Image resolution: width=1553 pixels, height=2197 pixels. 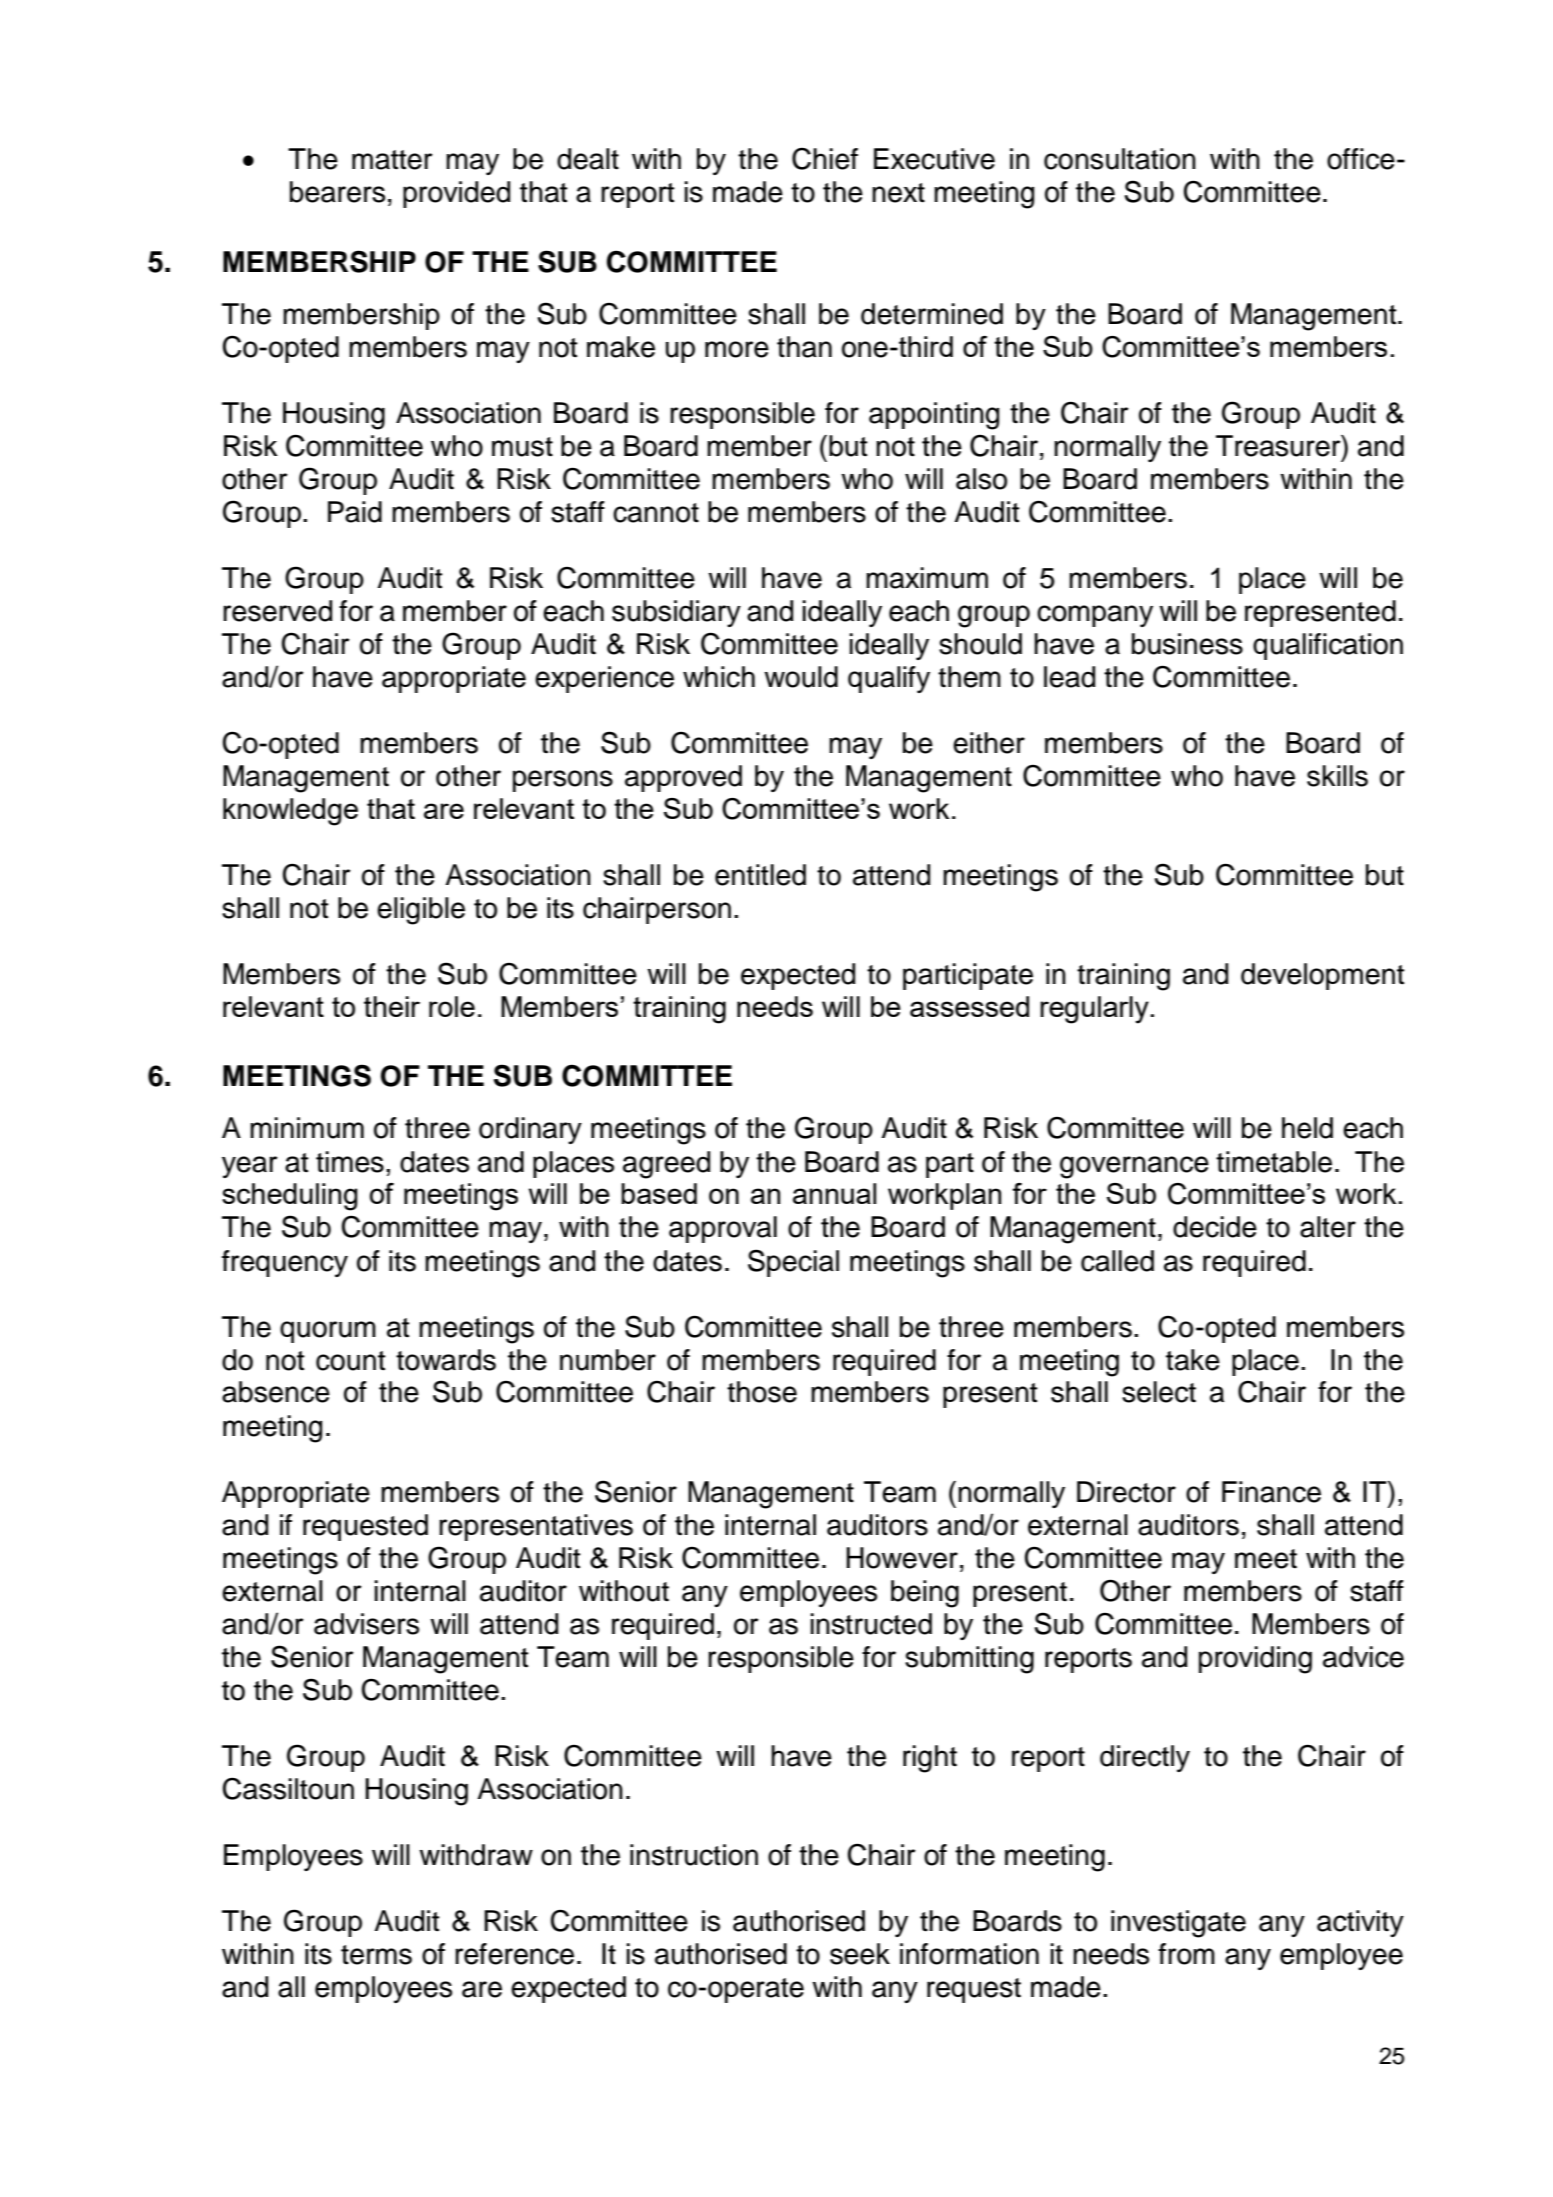 What do you see at coordinates (1271, 1492) in the screenshot?
I see `Finance` at bounding box center [1271, 1492].
